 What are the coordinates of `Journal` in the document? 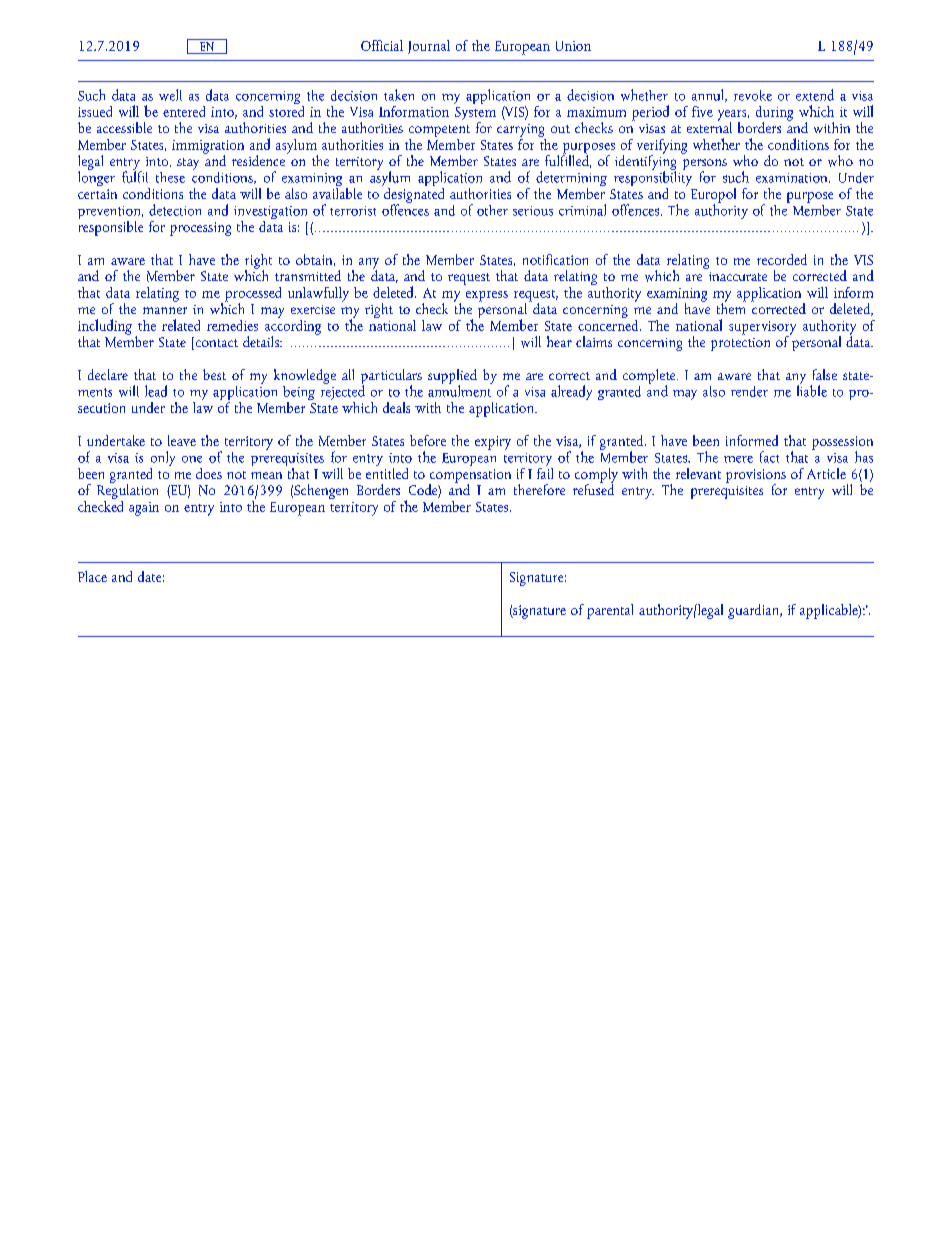 It's located at (429, 47).
